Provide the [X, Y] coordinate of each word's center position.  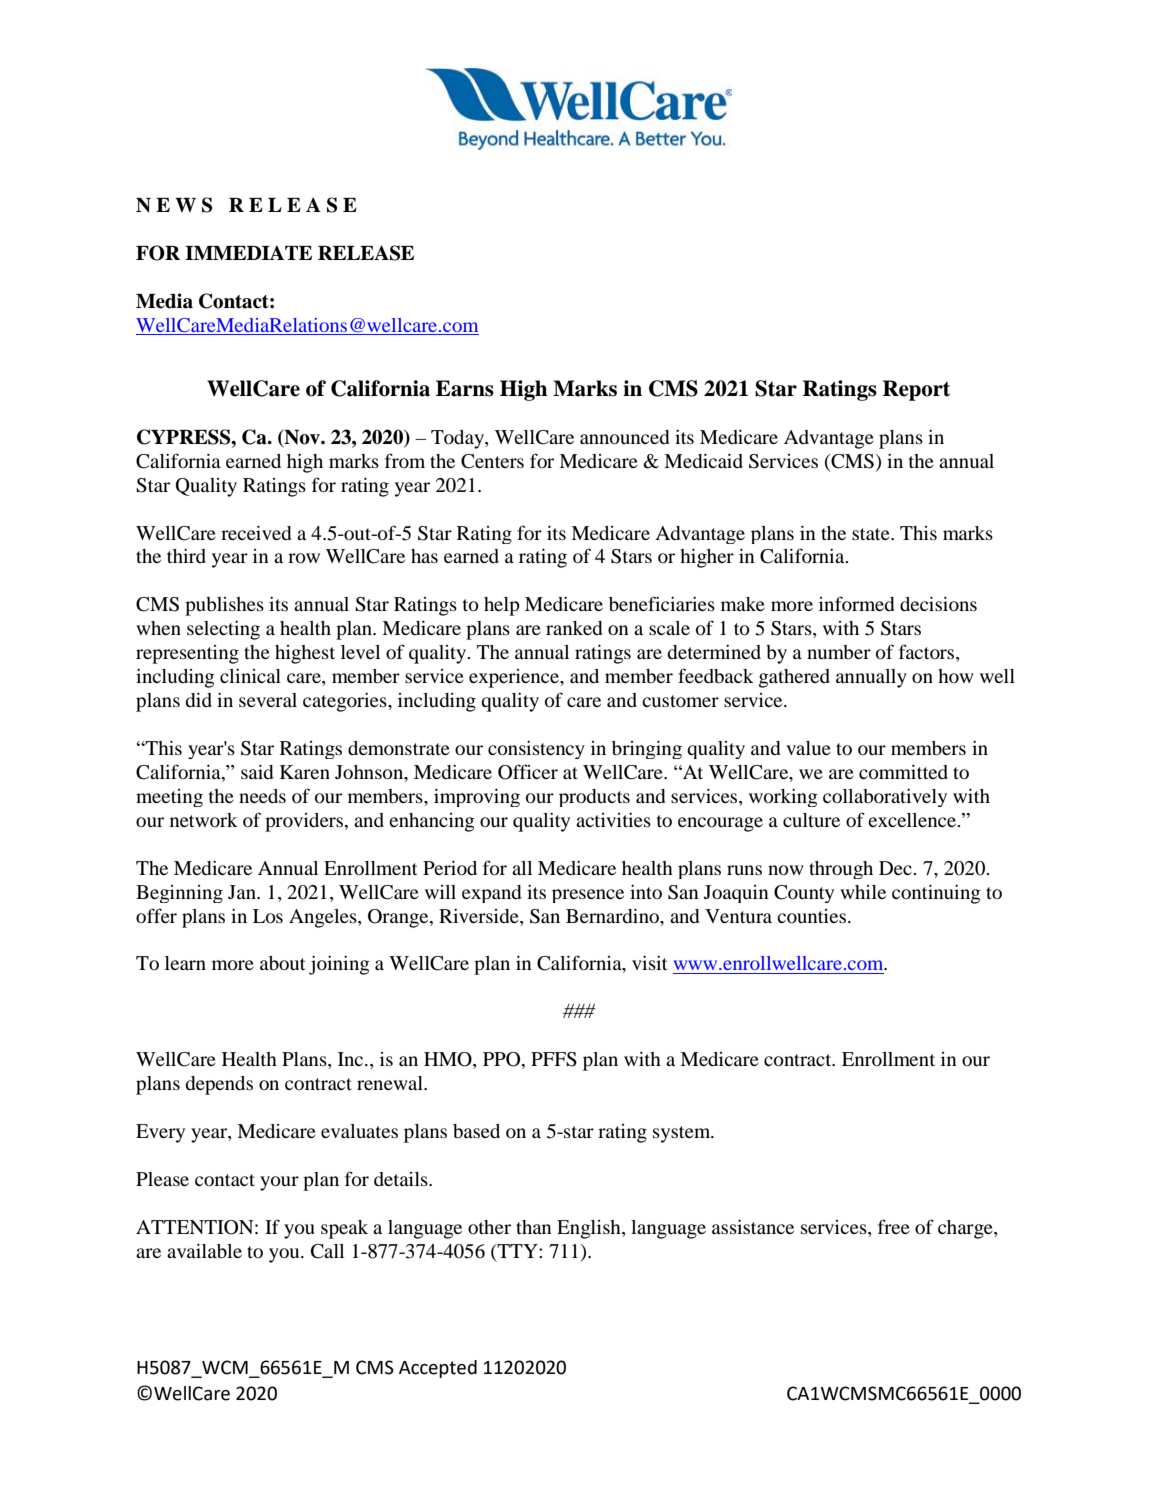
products [594, 798]
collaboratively [885, 798]
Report [916, 390]
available [204, 1251]
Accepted [438, 1369]
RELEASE [366, 253]
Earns [465, 388]
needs [262, 796]
